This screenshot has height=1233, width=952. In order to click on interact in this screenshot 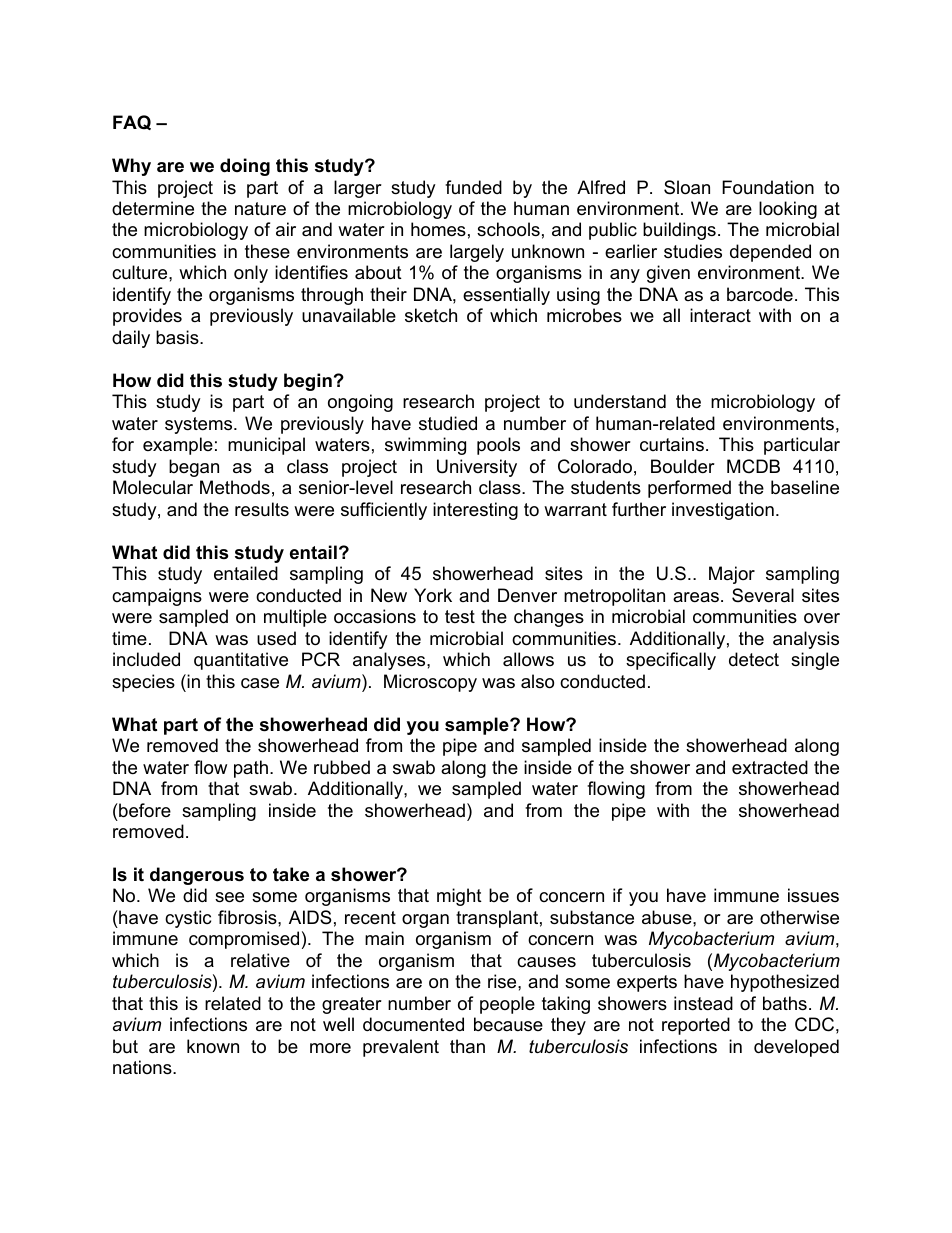, I will do `click(720, 315)`.
